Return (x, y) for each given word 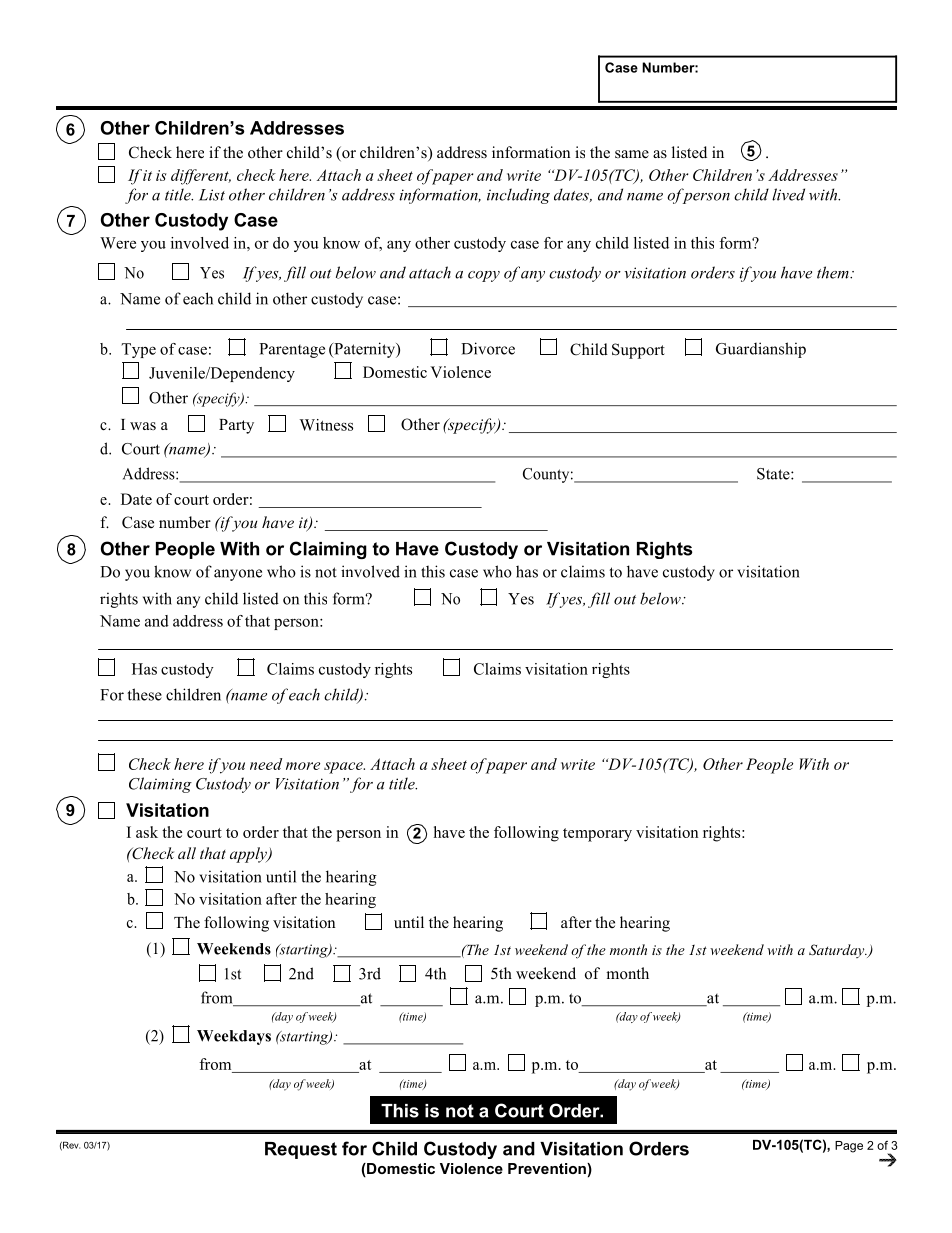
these (145, 694)
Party (236, 426)
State (774, 474)
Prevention (548, 1168)
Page (849, 1147)
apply (249, 855)
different (201, 177)
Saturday (838, 951)
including (518, 196)
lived (788, 194)
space (344, 768)
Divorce (488, 348)
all (187, 853)
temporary (597, 835)
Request (301, 1150)
